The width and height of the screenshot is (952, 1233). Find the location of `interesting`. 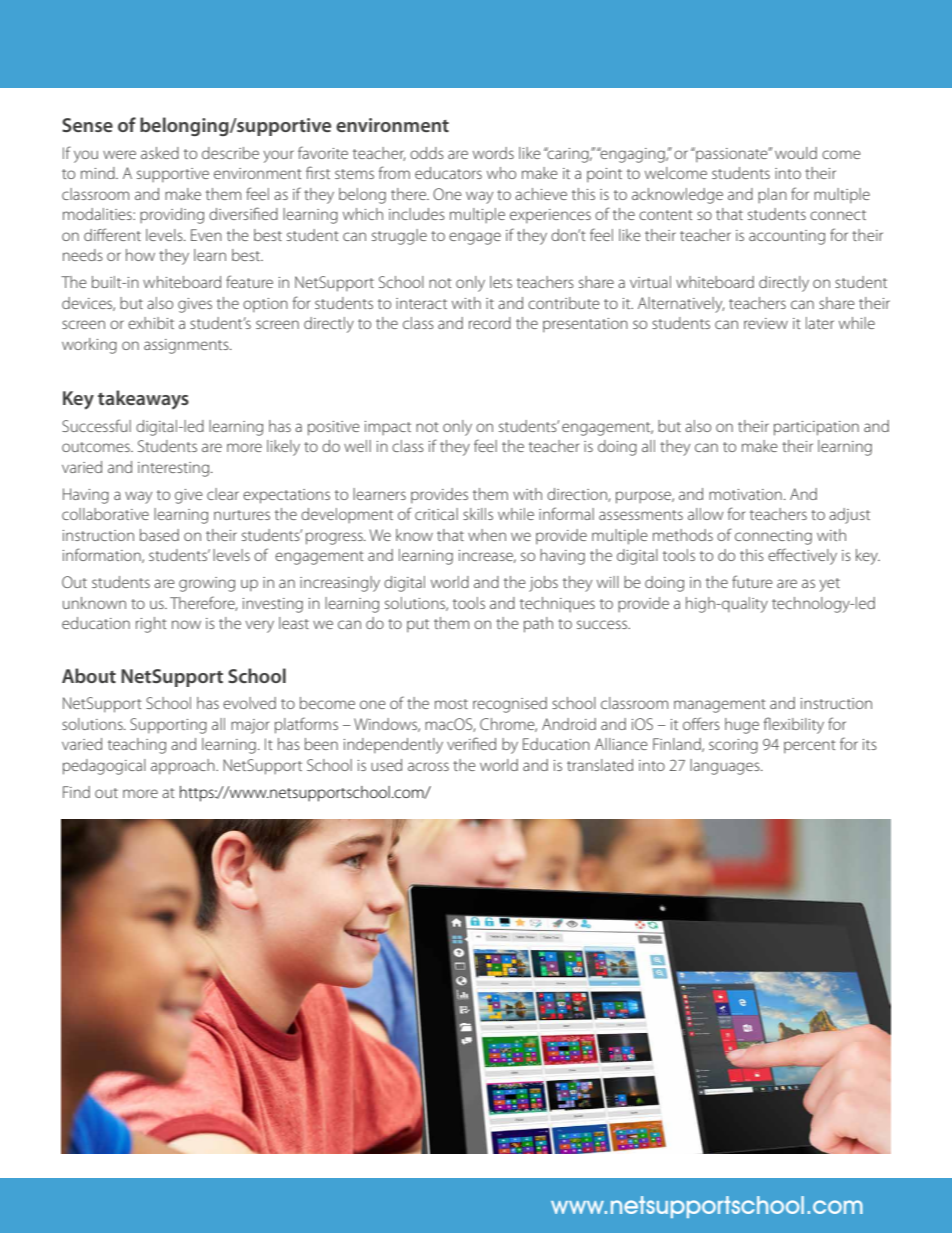

interesting is located at coordinates (175, 469).
